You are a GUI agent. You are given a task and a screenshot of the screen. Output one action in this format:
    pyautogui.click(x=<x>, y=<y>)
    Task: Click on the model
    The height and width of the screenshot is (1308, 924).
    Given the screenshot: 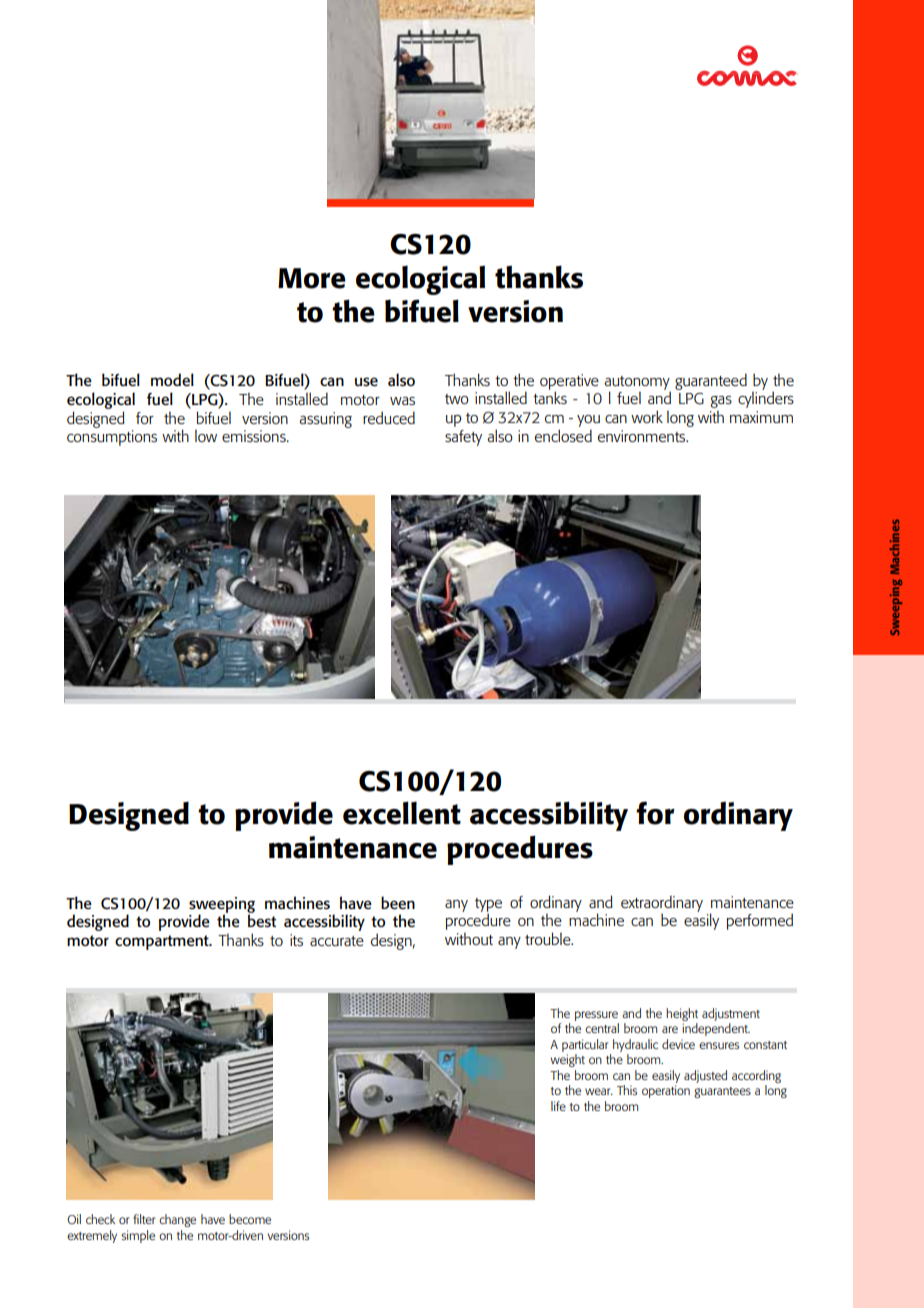 What is the action you would take?
    pyautogui.click(x=172, y=379)
